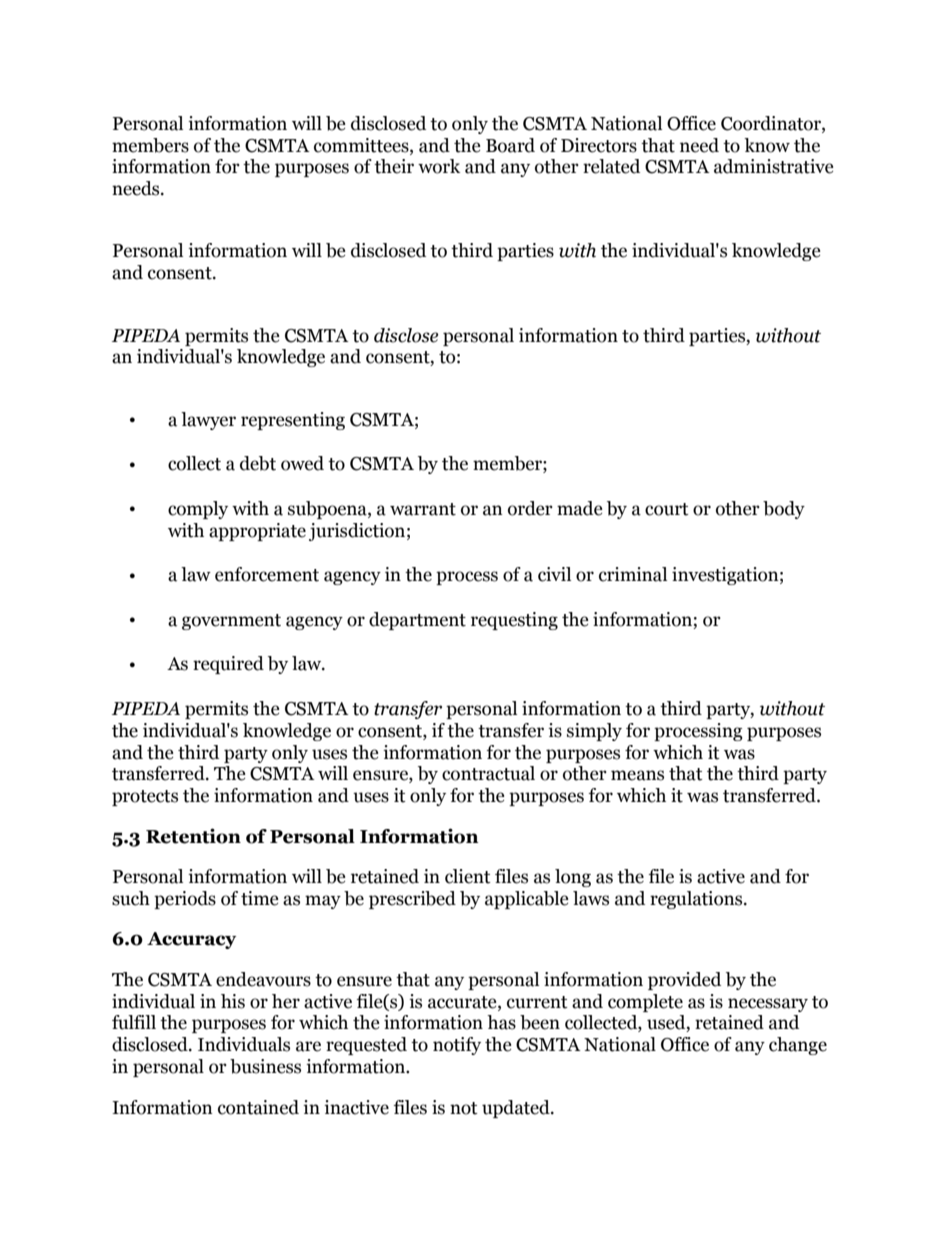 The height and width of the document is (1233, 952). Describe the element at coordinates (145, 798) in the document. I see `protects` at that location.
